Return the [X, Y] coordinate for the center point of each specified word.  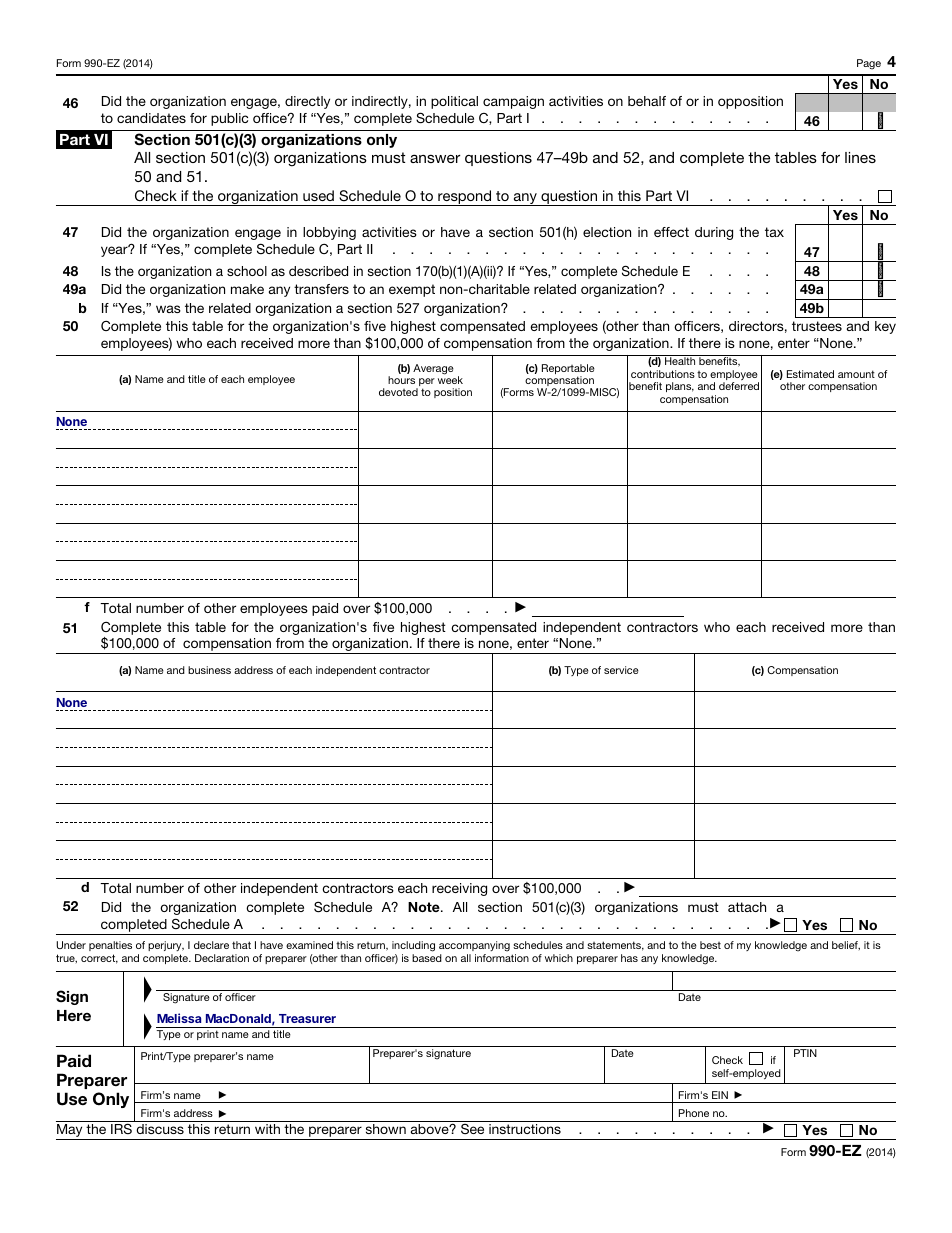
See [473, 1127]
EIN [720, 1095]
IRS [121, 1127]
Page [869, 64]
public [229, 119]
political [454, 102]
